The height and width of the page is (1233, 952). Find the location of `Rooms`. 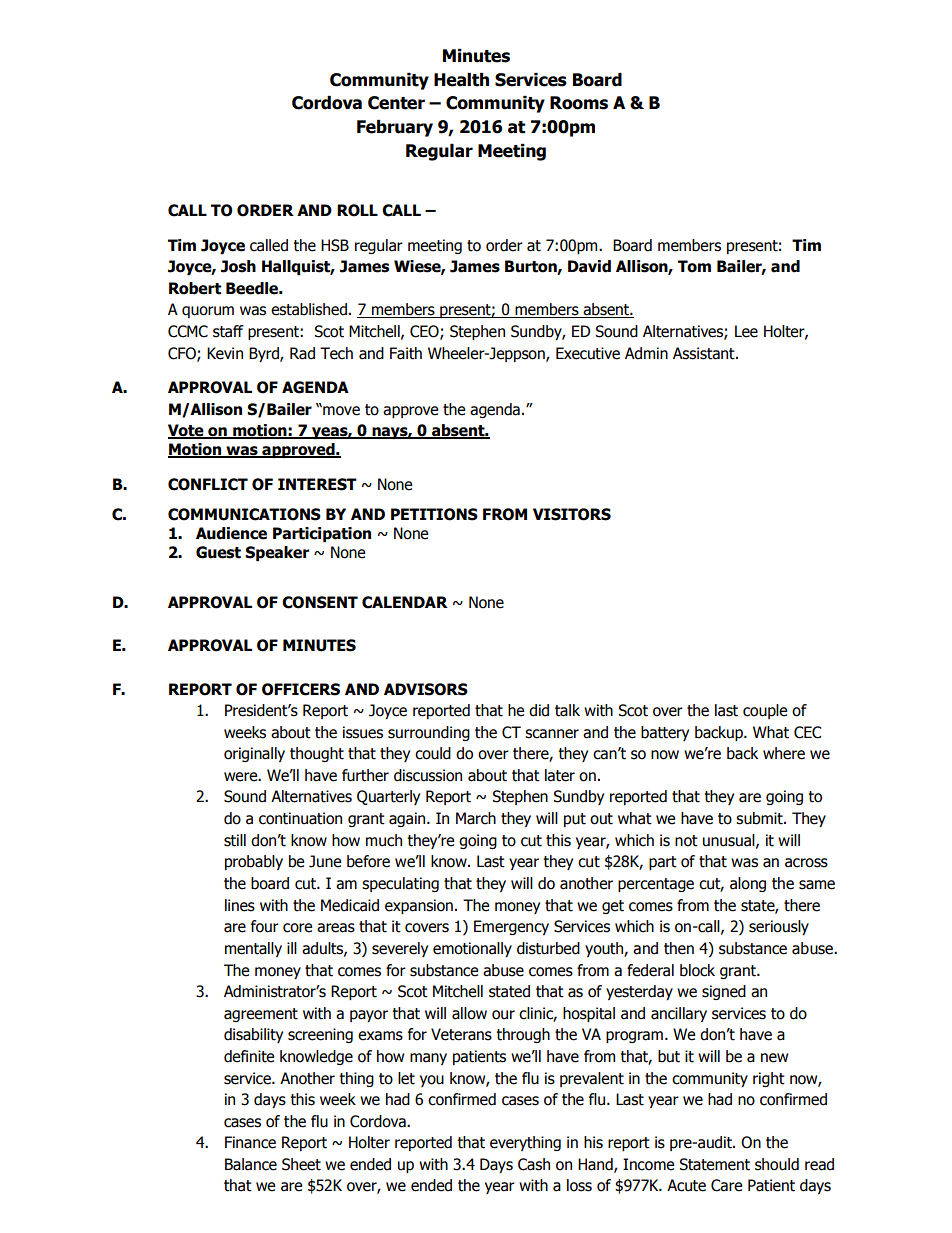

Rooms is located at coordinates (579, 103).
